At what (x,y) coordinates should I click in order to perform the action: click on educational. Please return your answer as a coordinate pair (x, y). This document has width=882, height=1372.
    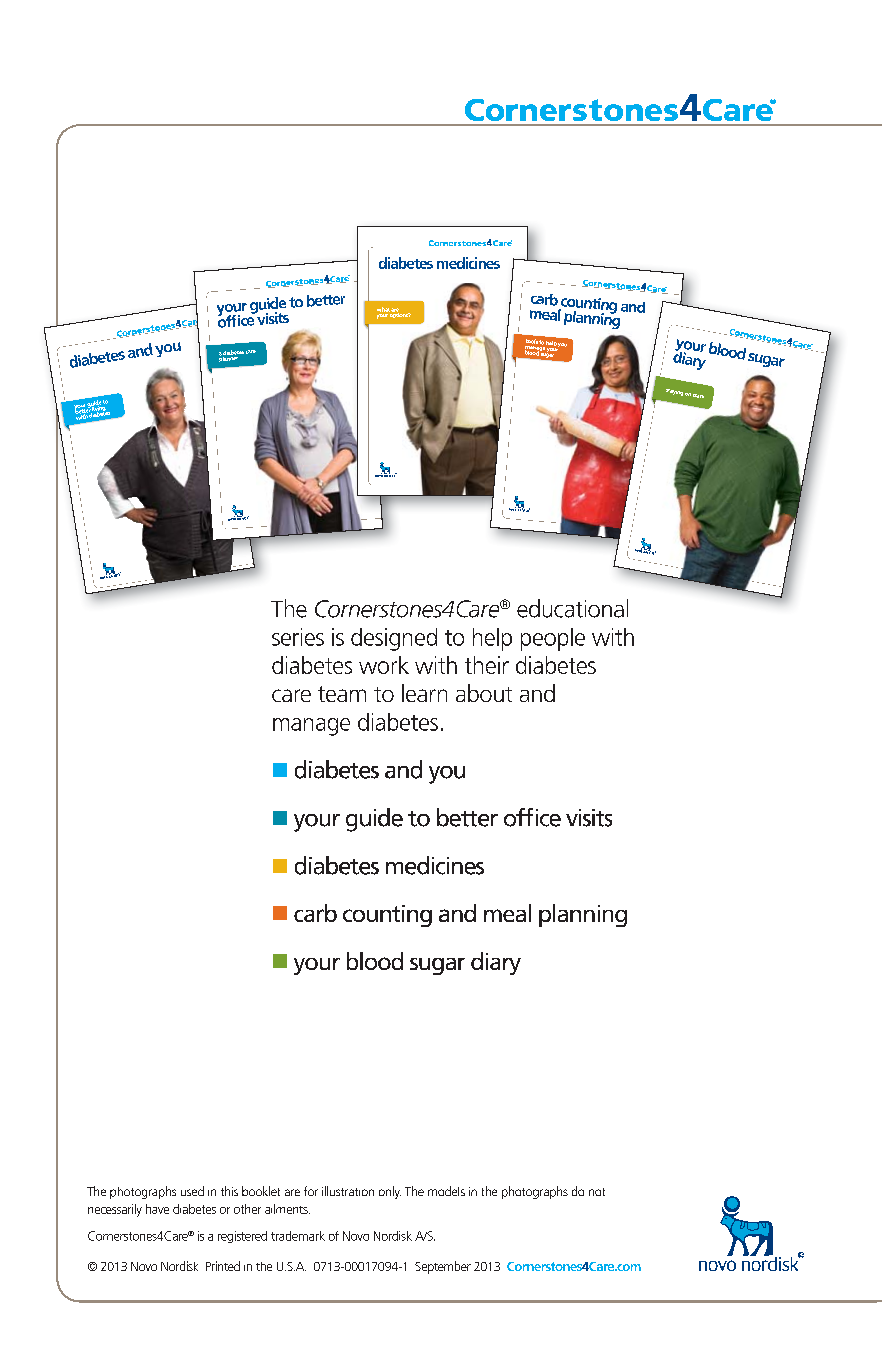
    Looking at the image, I should click on (572, 608).
